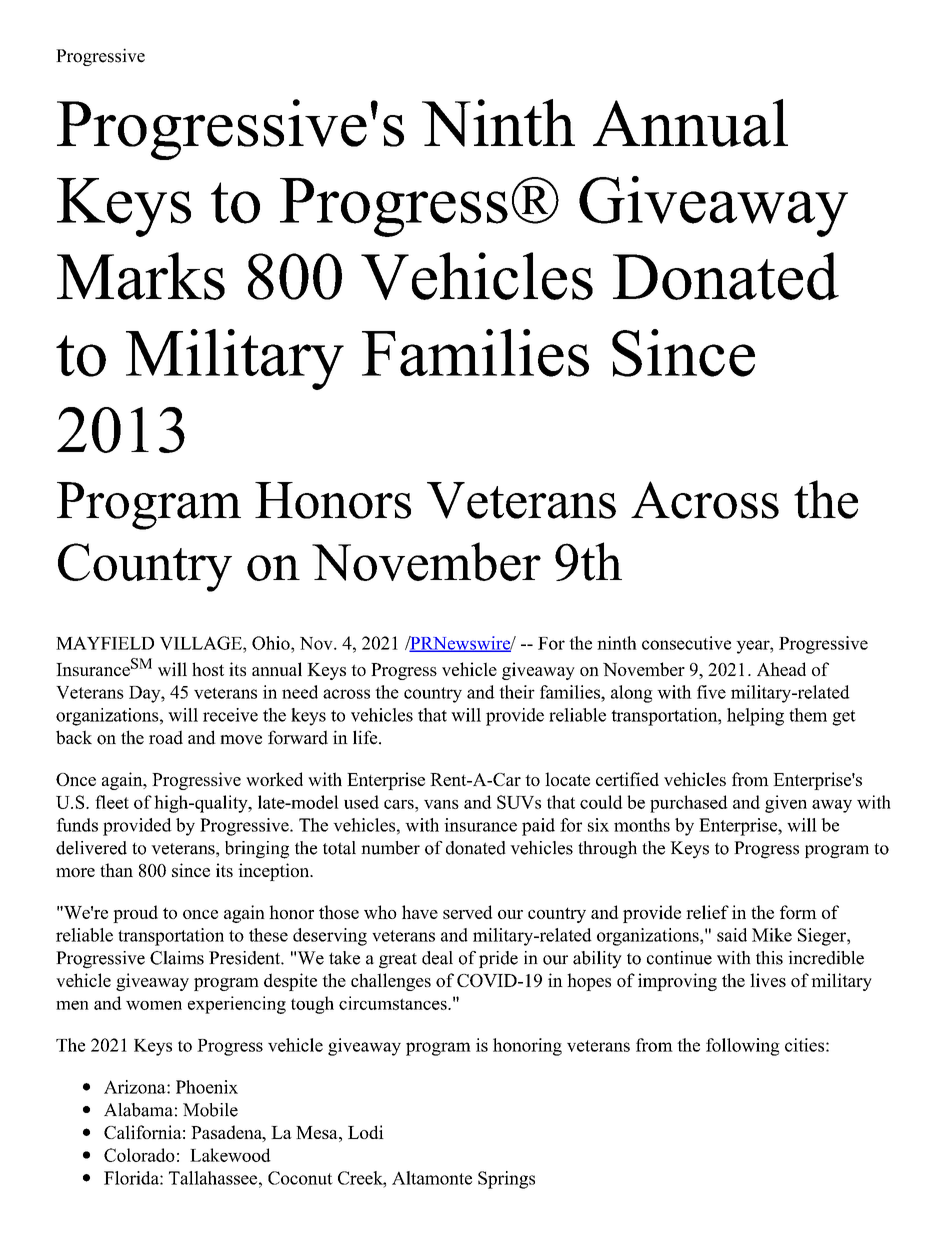  Describe the element at coordinates (141, 276) in the screenshot. I see `Marks` at that location.
